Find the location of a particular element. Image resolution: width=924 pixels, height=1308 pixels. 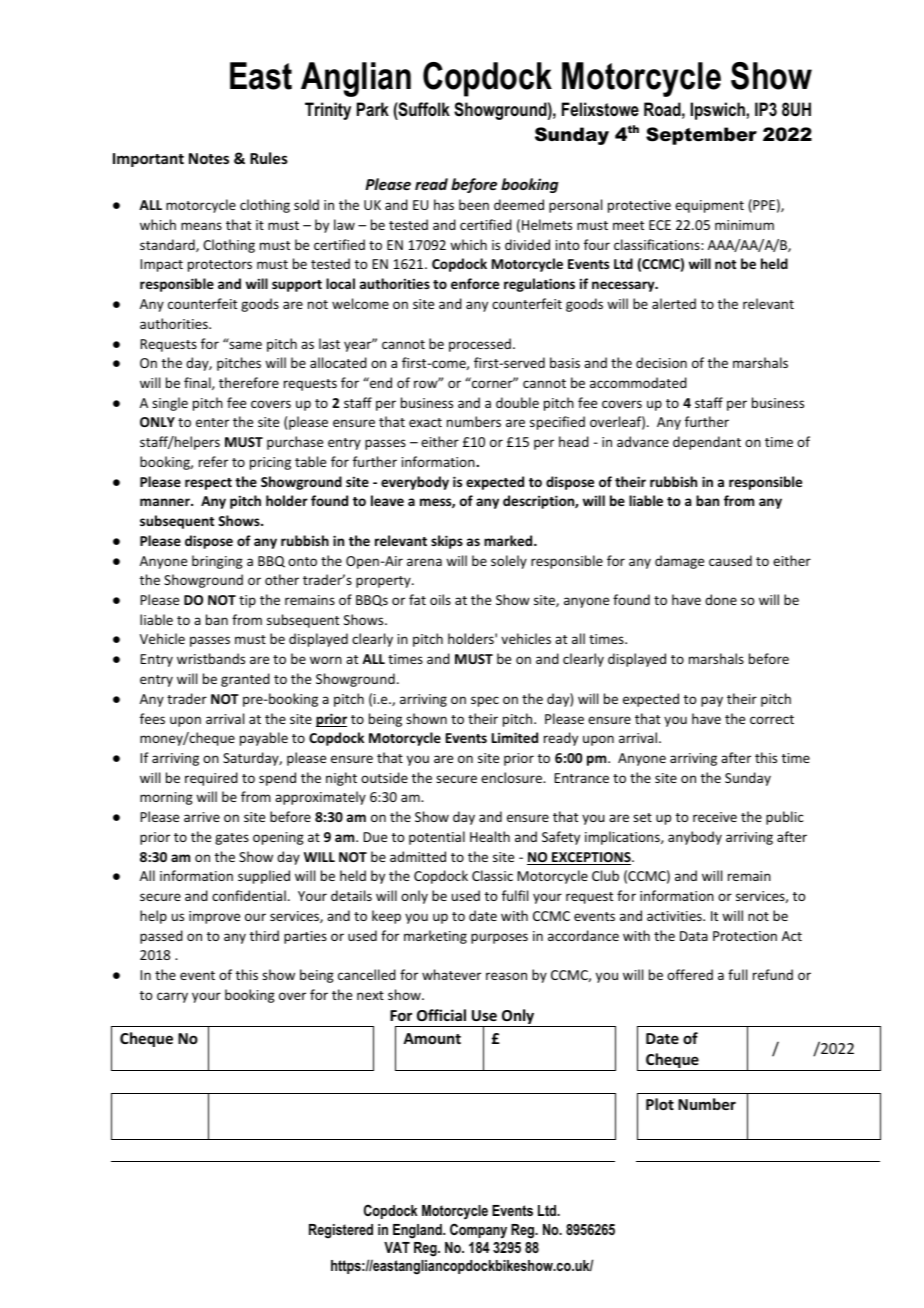

Registered is located at coordinates (341, 1231).
